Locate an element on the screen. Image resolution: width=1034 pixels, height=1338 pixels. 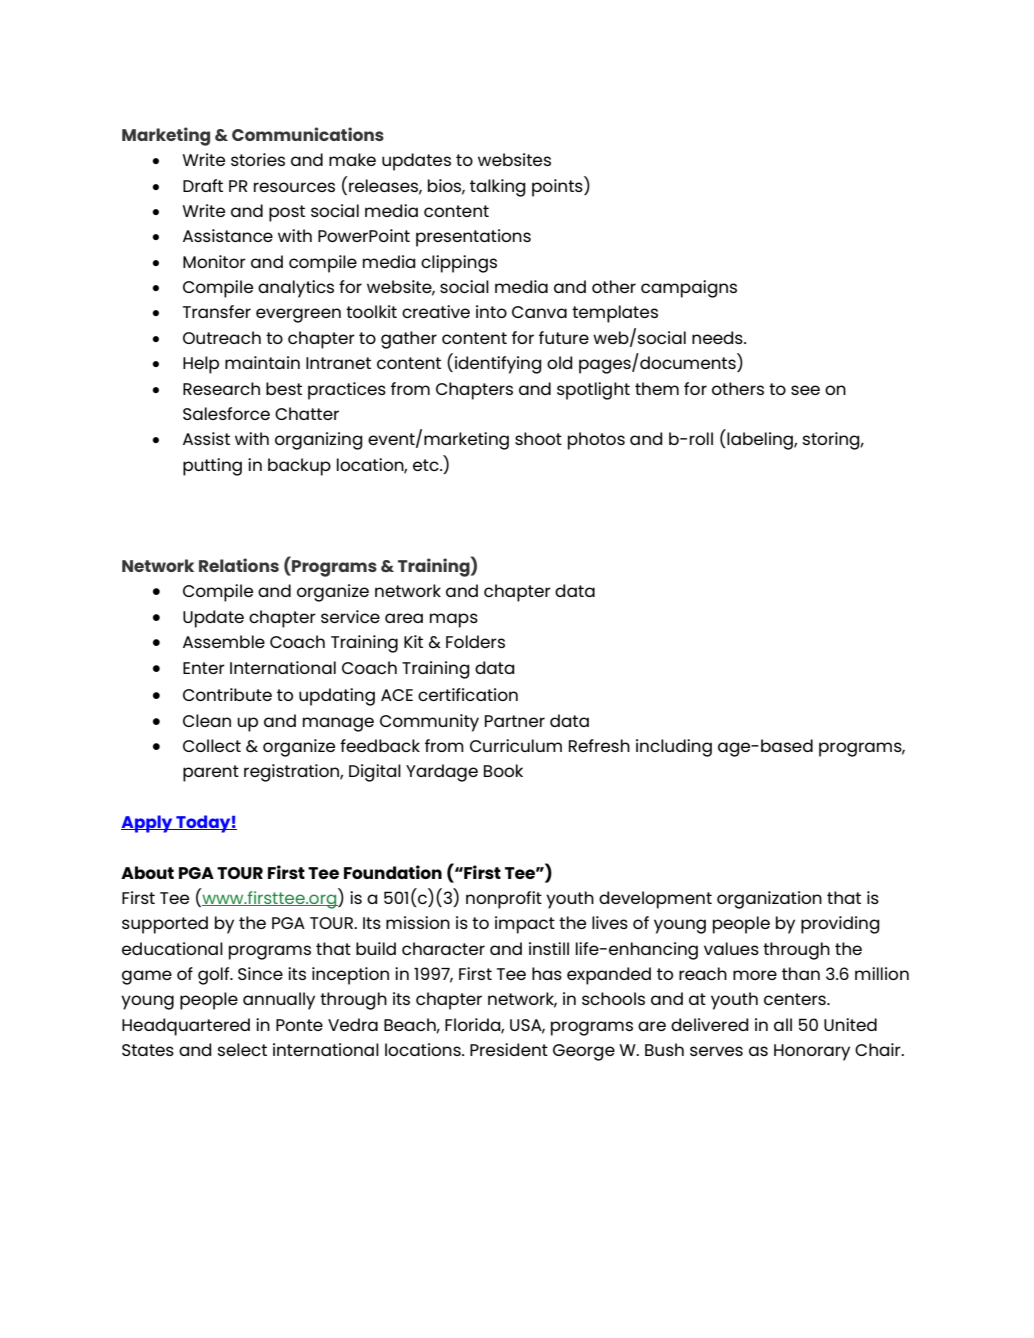
Curriculum is located at coordinates (516, 745).
